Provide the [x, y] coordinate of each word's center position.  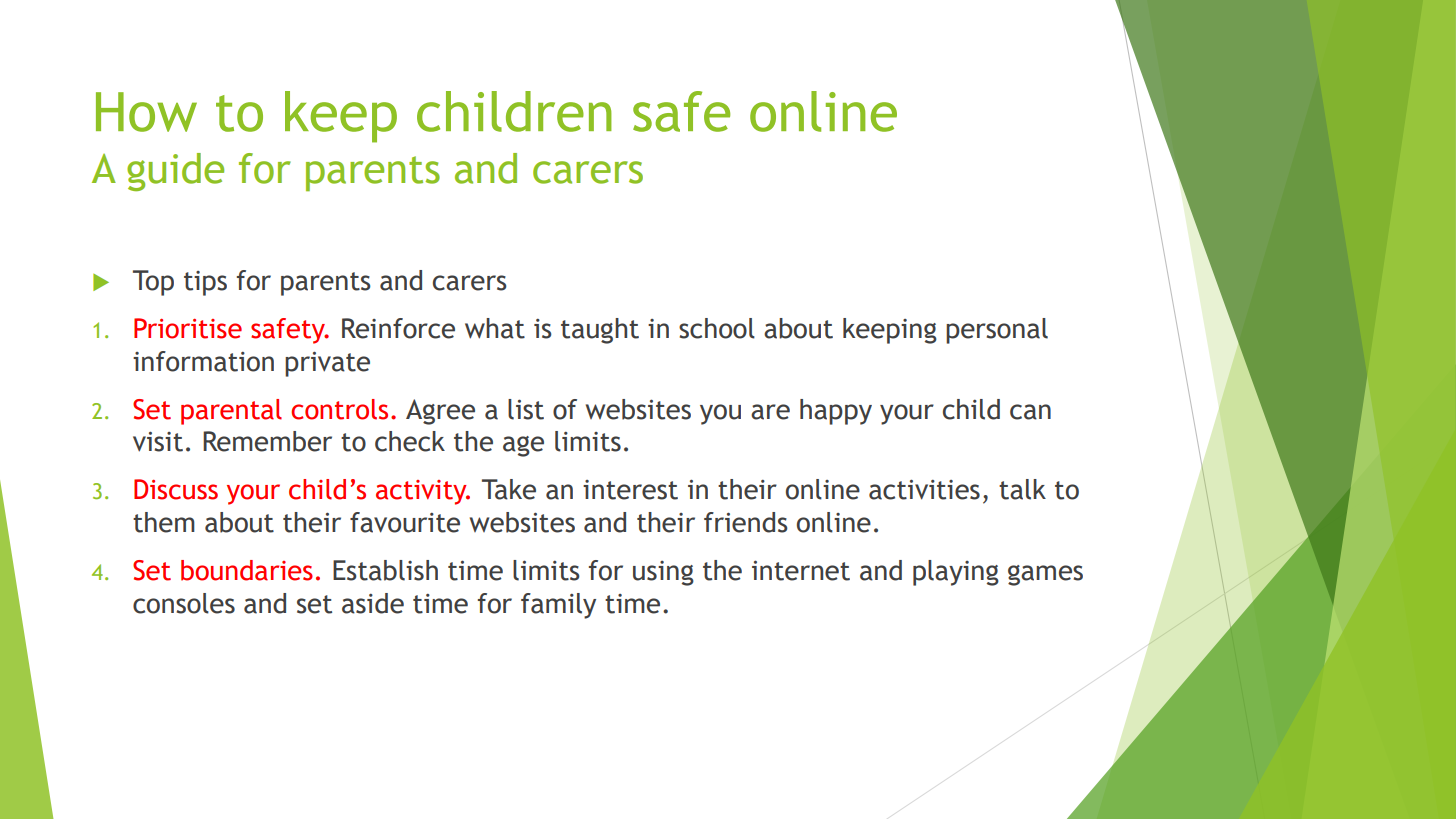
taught [600, 331]
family [558, 606]
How [146, 112]
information [203, 361]
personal [997, 331]
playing [956, 573]
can [1030, 412]
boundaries [247, 570]
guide [175, 172]
